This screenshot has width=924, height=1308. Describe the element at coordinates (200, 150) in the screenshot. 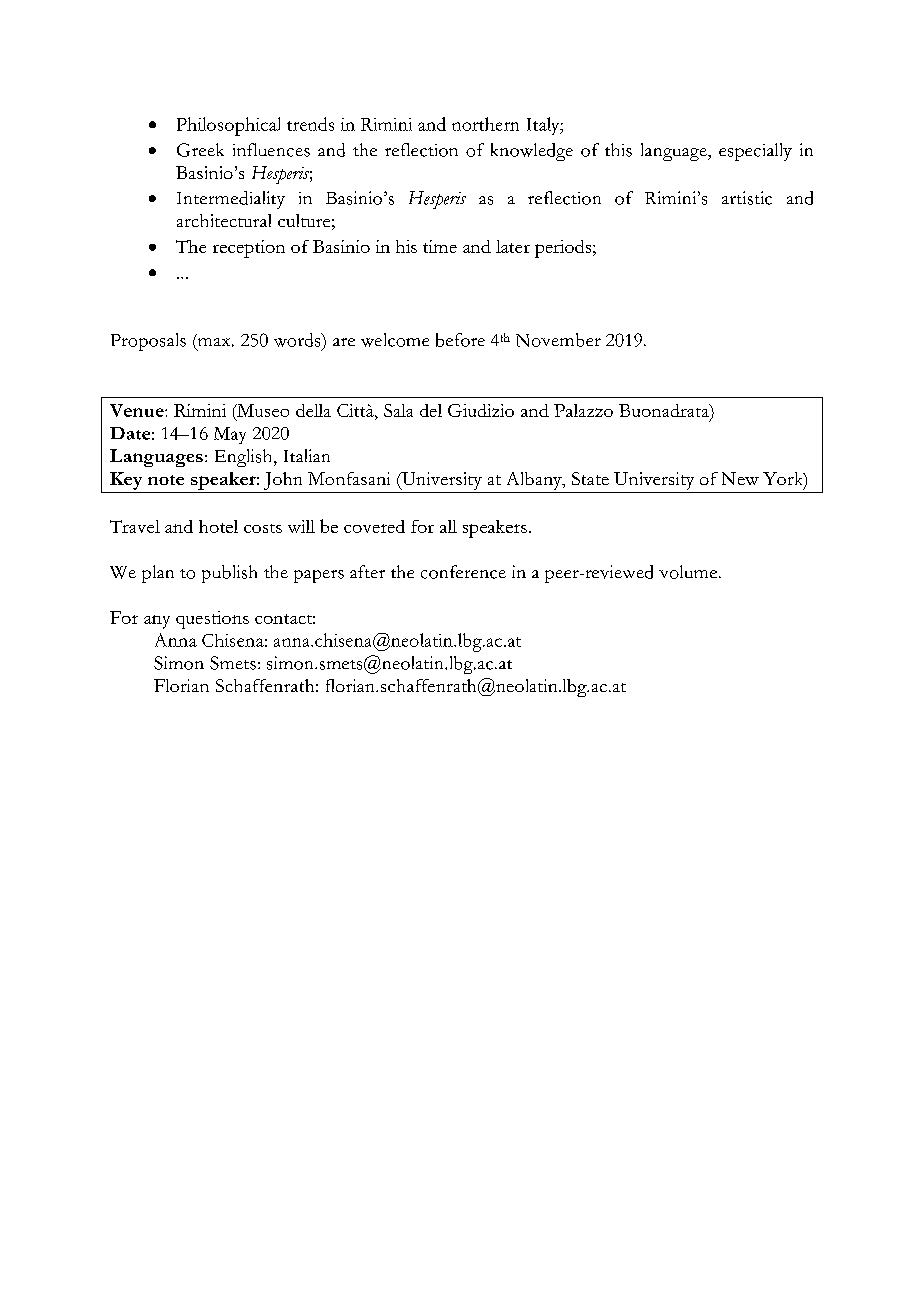

I see `Greek` at that location.
